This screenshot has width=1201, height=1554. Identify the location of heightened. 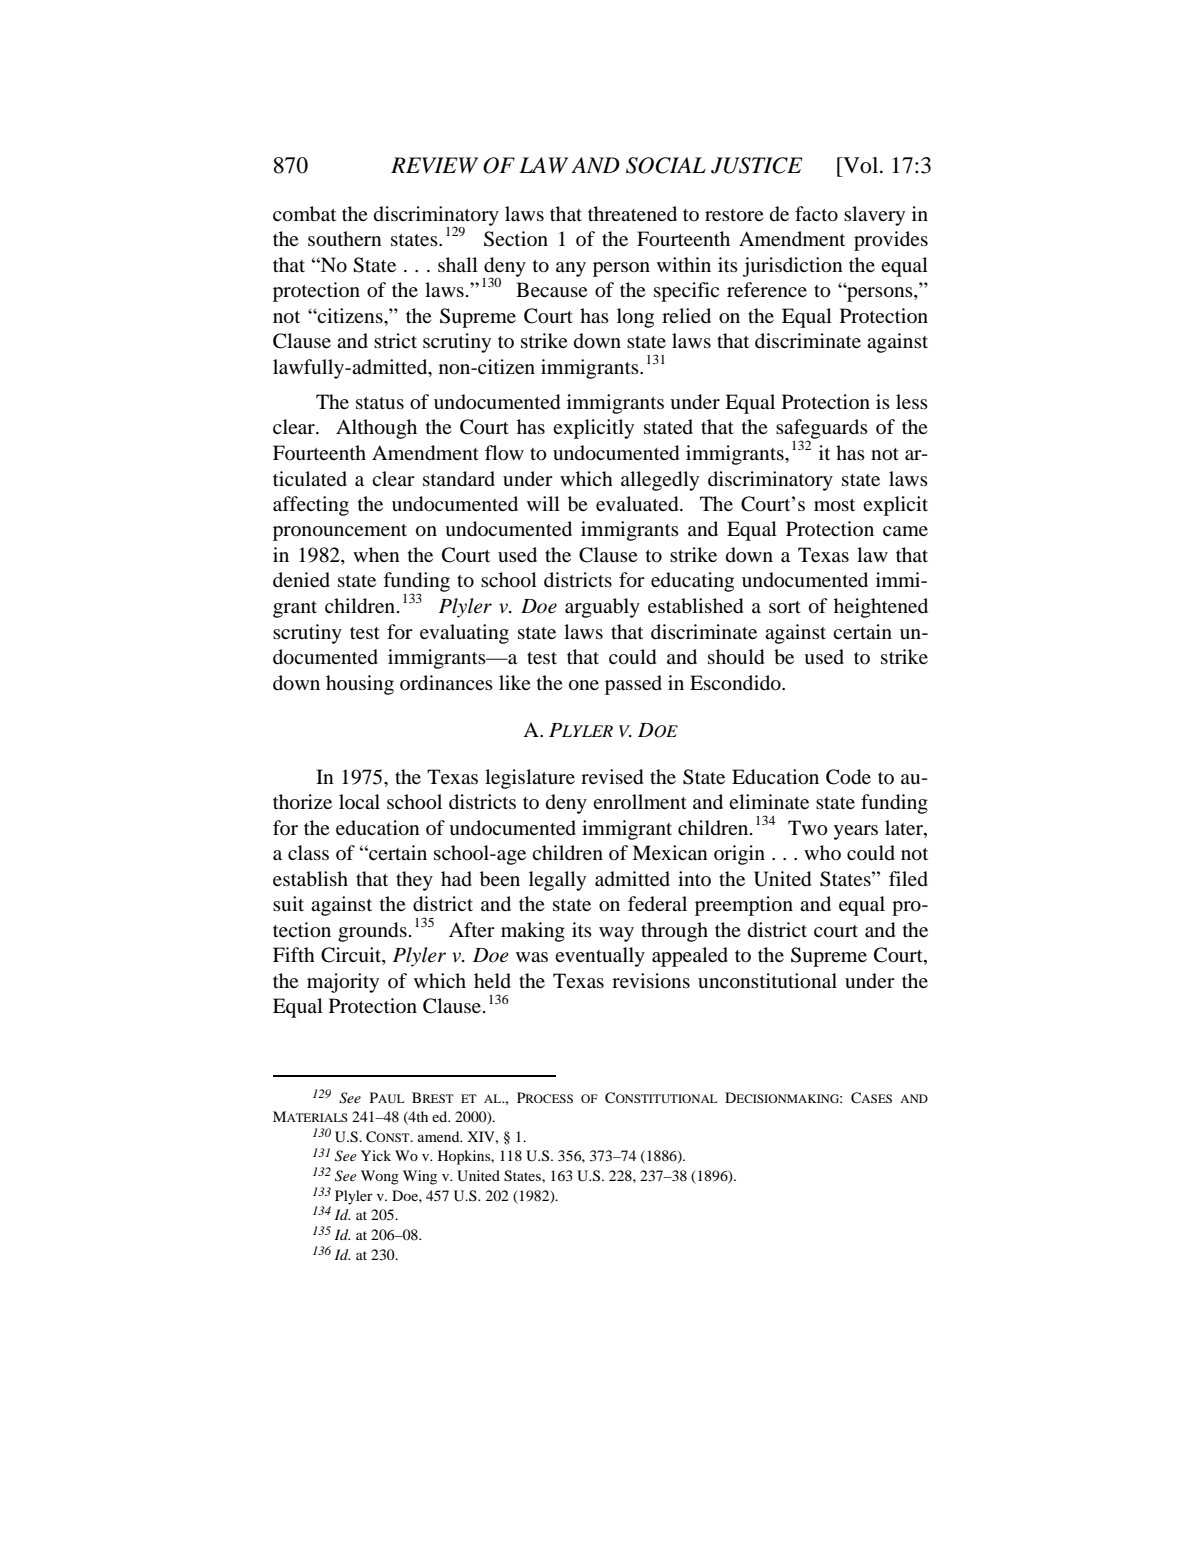
(881, 608).
